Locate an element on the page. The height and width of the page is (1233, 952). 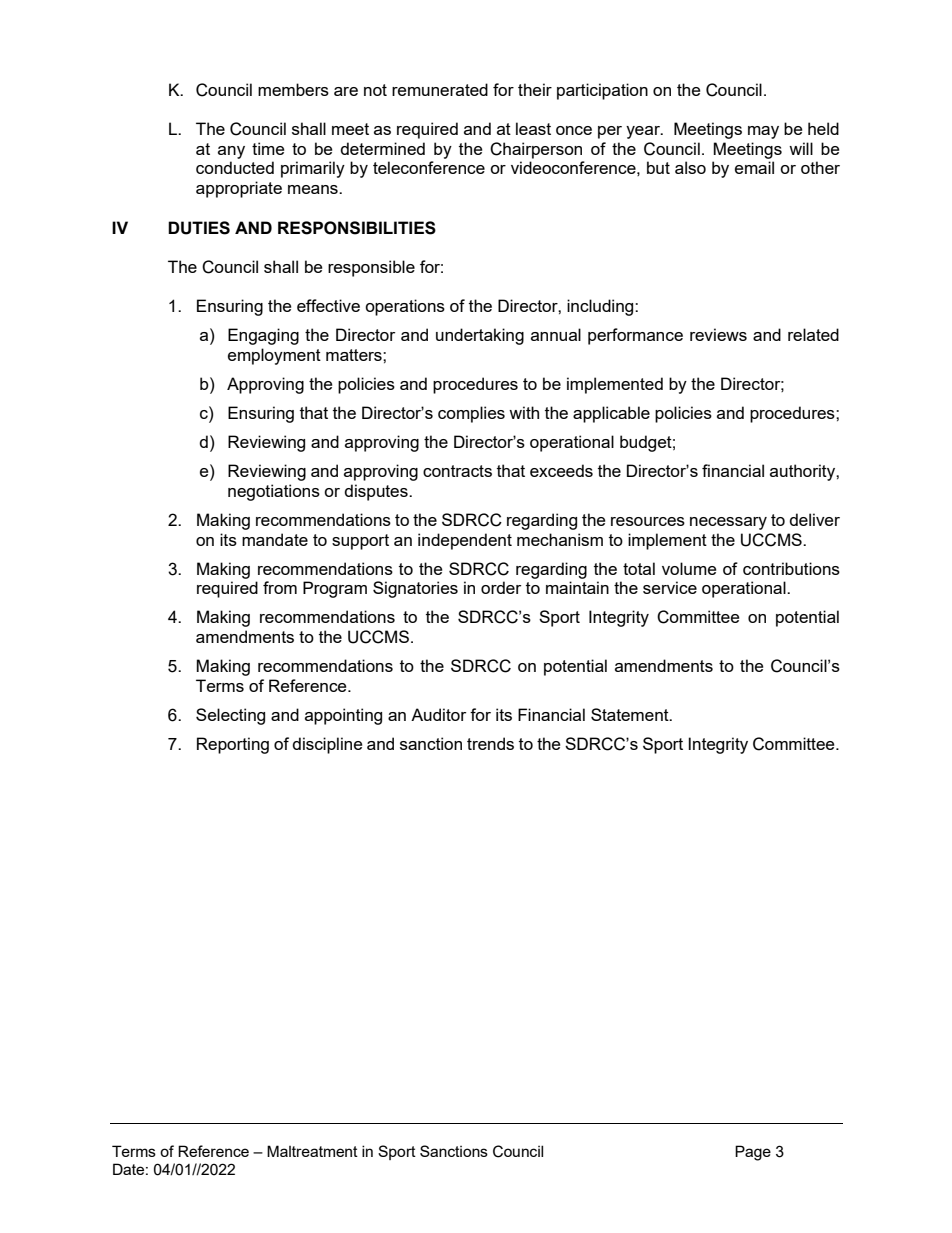
least is located at coordinates (533, 128).
